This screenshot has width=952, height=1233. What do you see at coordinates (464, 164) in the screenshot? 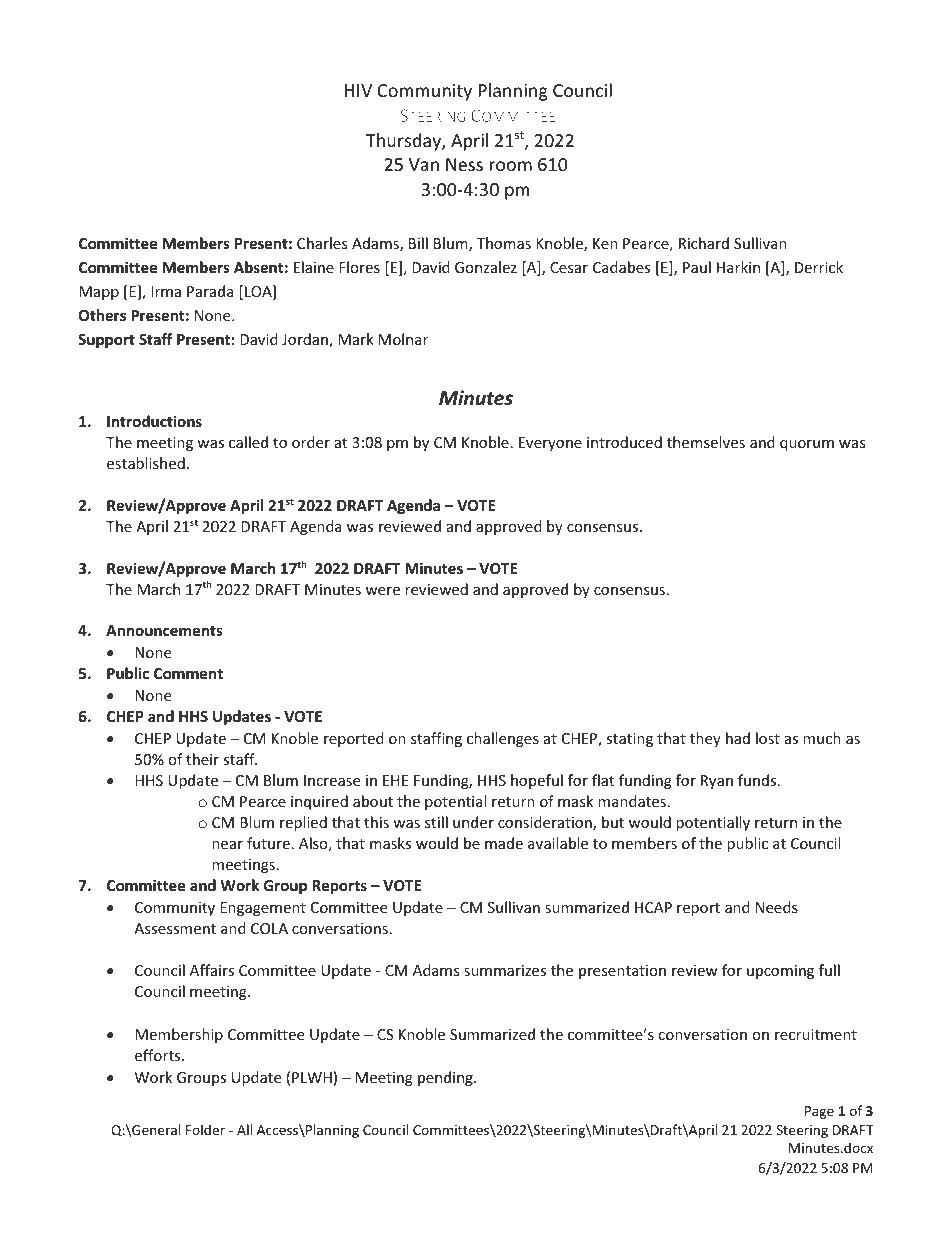
I see `Ness` at bounding box center [464, 164].
